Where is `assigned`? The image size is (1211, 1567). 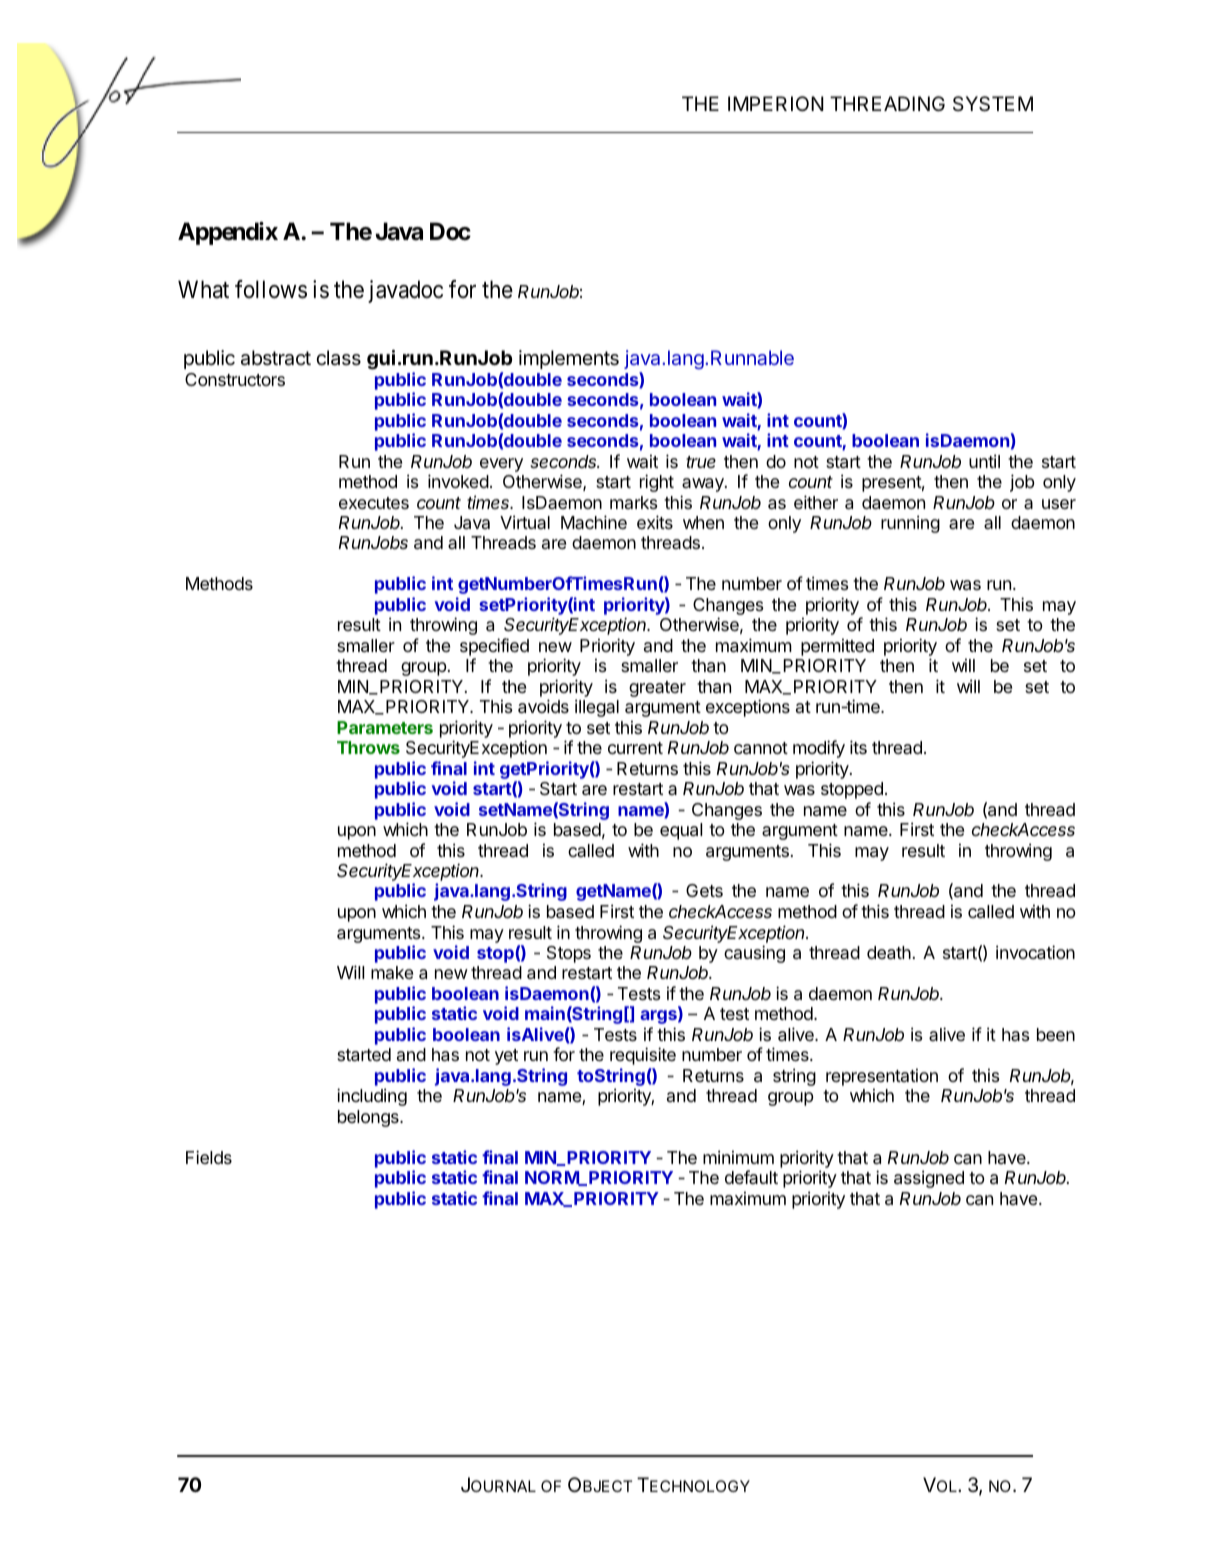 assigned is located at coordinates (929, 1179).
